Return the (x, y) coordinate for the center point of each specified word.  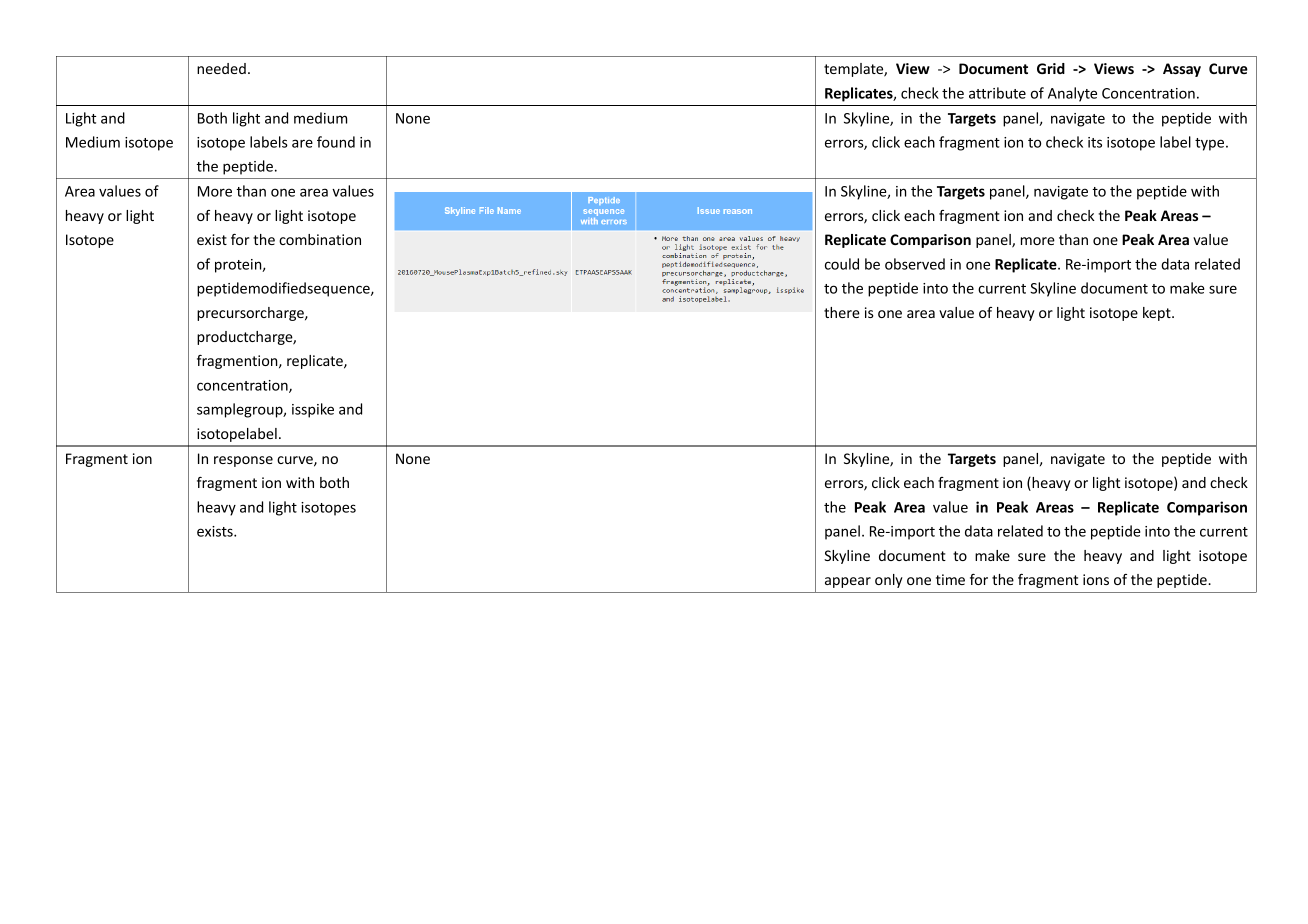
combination (320, 239)
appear (848, 582)
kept (1158, 314)
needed (221, 68)
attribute (997, 93)
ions (1096, 579)
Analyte (1072, 94)
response (243, 461)
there (842, 312)
